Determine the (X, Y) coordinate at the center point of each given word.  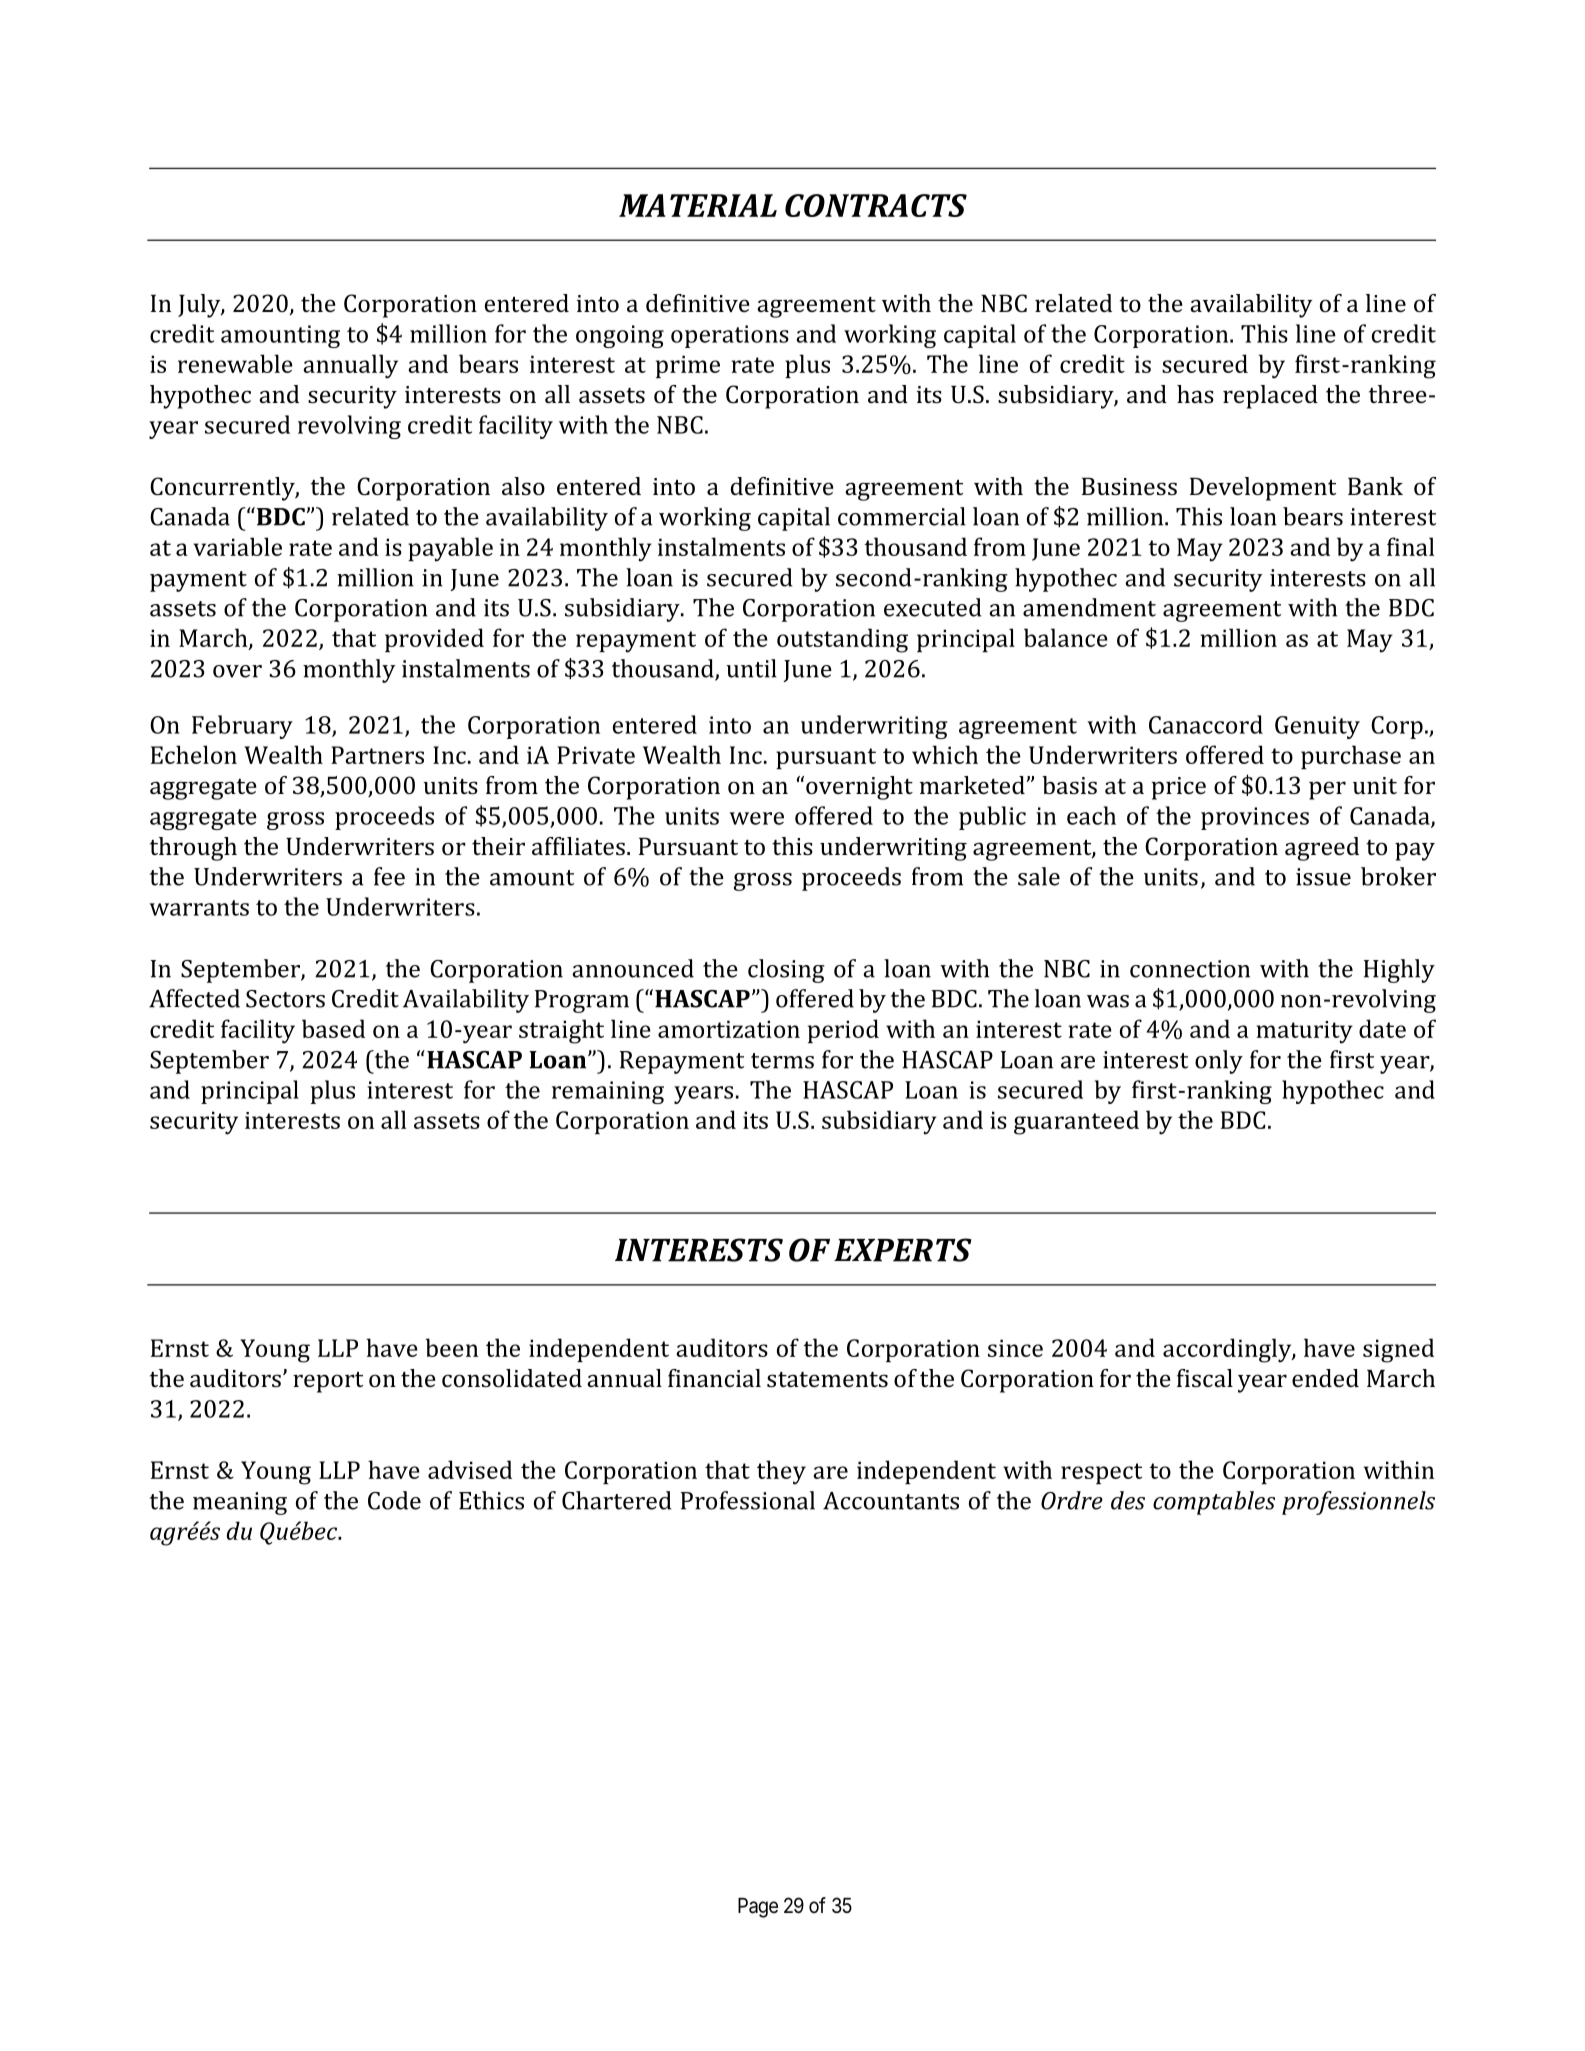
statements (827, 1379)
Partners (377, 755)
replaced (1270, 397)
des (1128, 1500)
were (756, 818)
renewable (235, 363)
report (328, 1382)
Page (758, 1908)
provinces (1255, 818)
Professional (748, 1500)
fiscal (1205, 1378)
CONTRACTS (876, 205)
